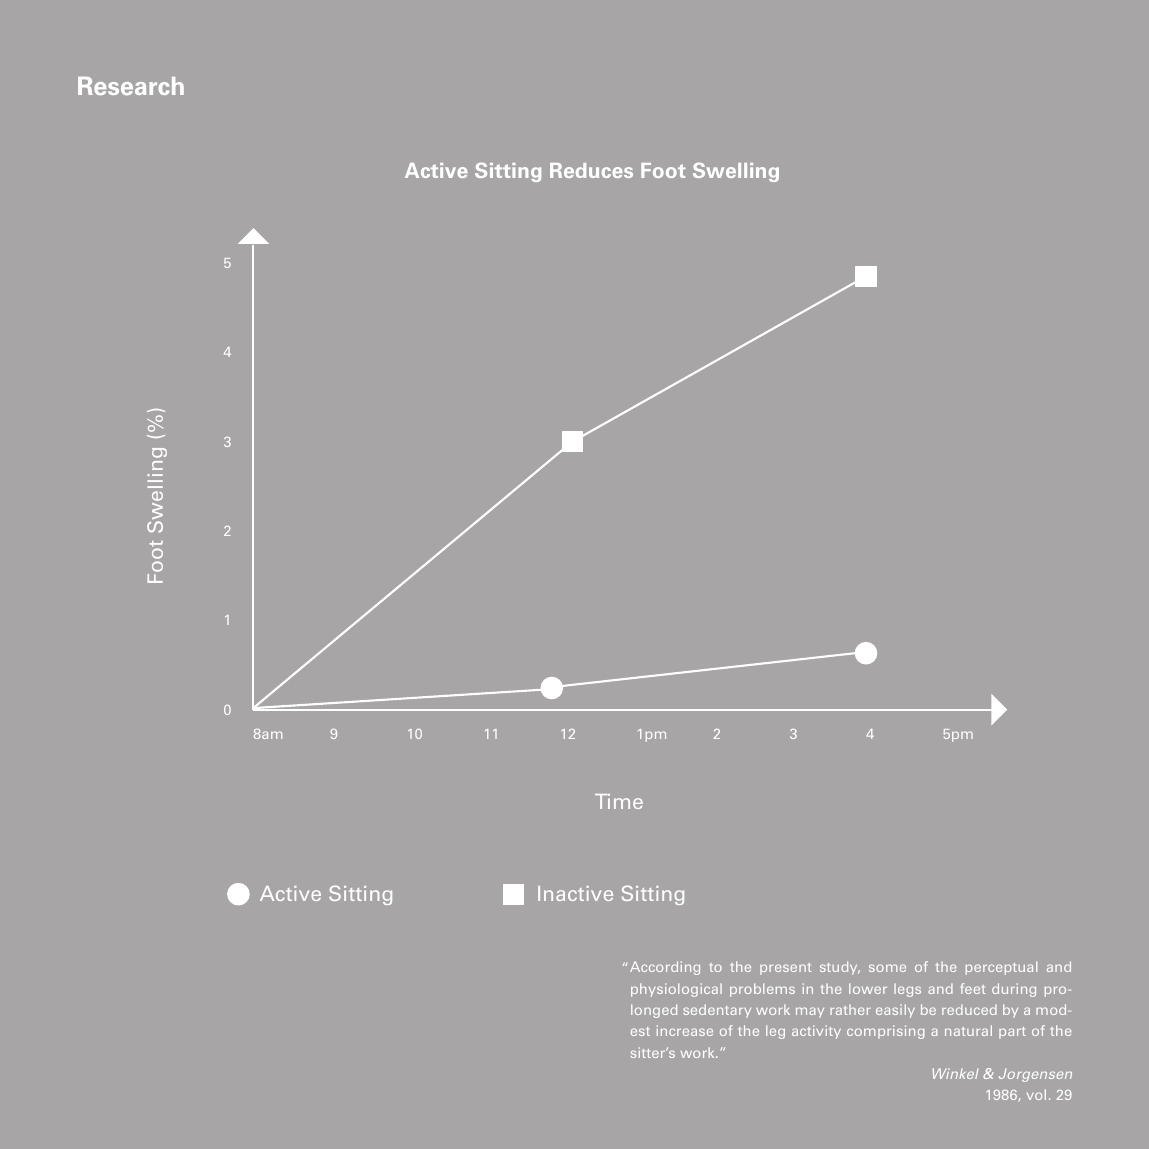 The image size is (1149, 1149). What do you see at coordinates (810, 1012) in the document?
I see `may` at bounding box center [810, 1012].
